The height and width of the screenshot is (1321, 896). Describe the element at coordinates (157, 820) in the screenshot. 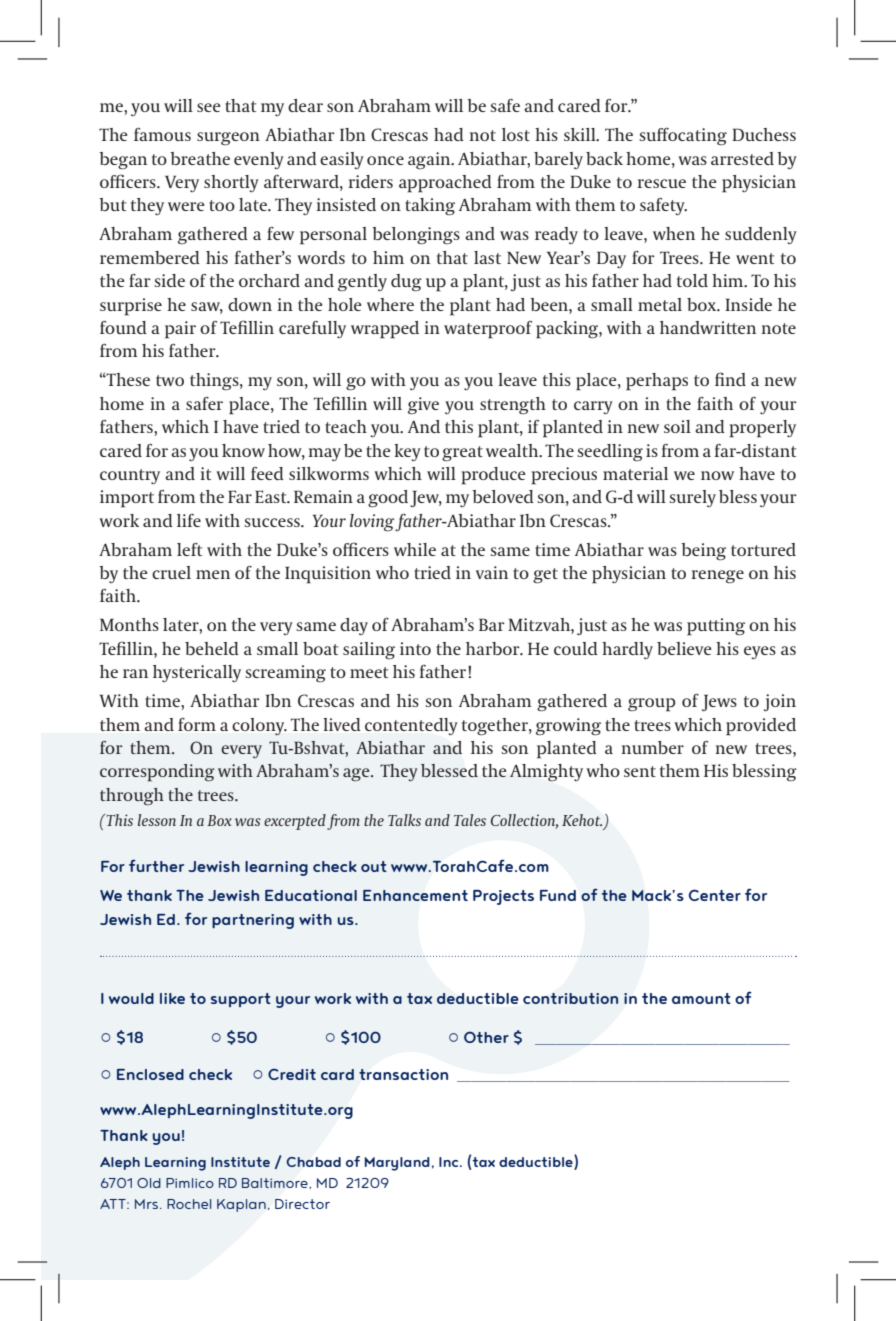

I see `lesson` at that location.
